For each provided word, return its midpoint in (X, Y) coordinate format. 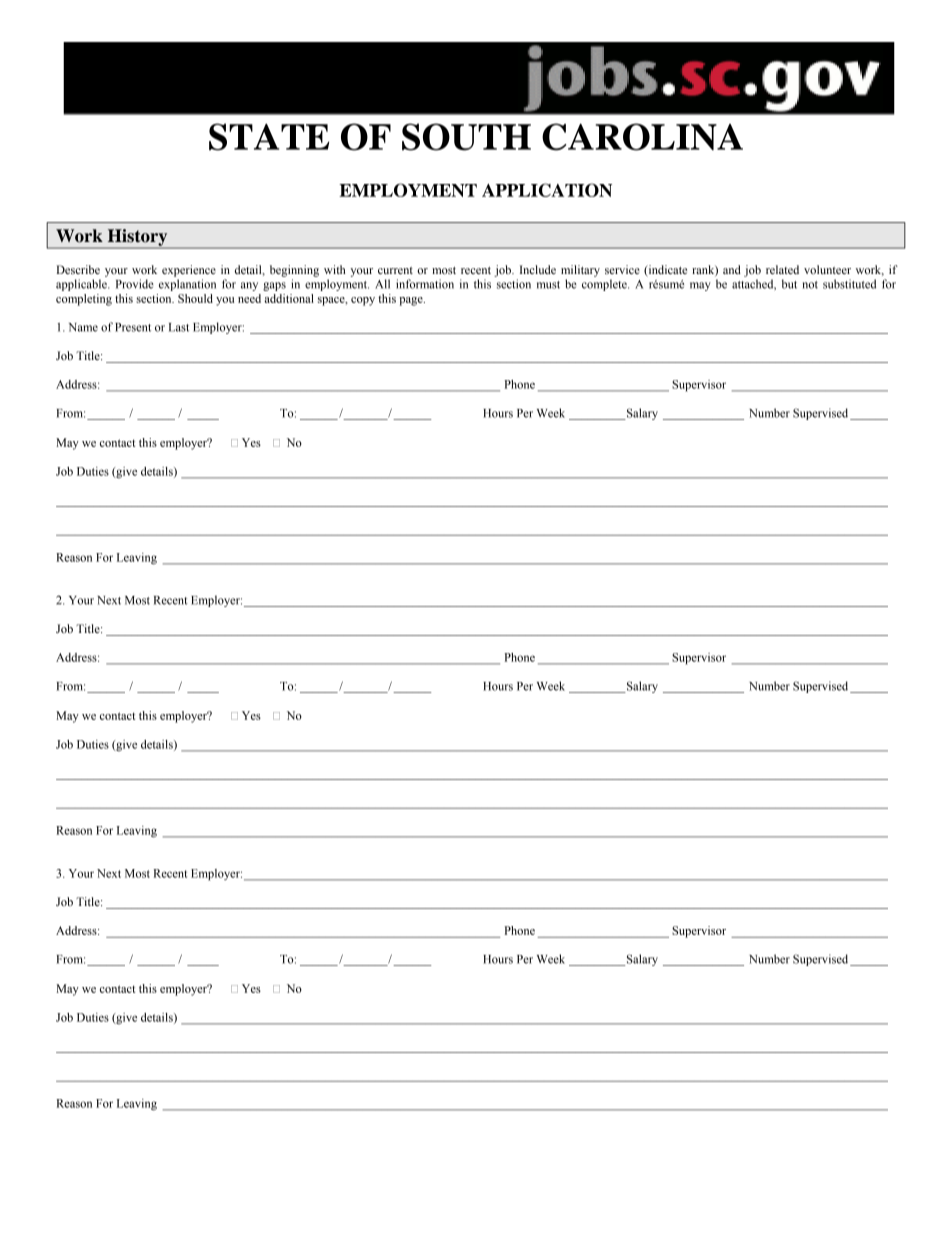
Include (538, 269)
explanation (187, 285)
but (789, 284)
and (732, 269)
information (425, 284)
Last (179, 327)
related (782, 269)
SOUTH (466, 137)
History (137, 238)
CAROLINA (642, 137)
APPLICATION (547, 190)
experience (189, 271)
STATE (269, 137)
